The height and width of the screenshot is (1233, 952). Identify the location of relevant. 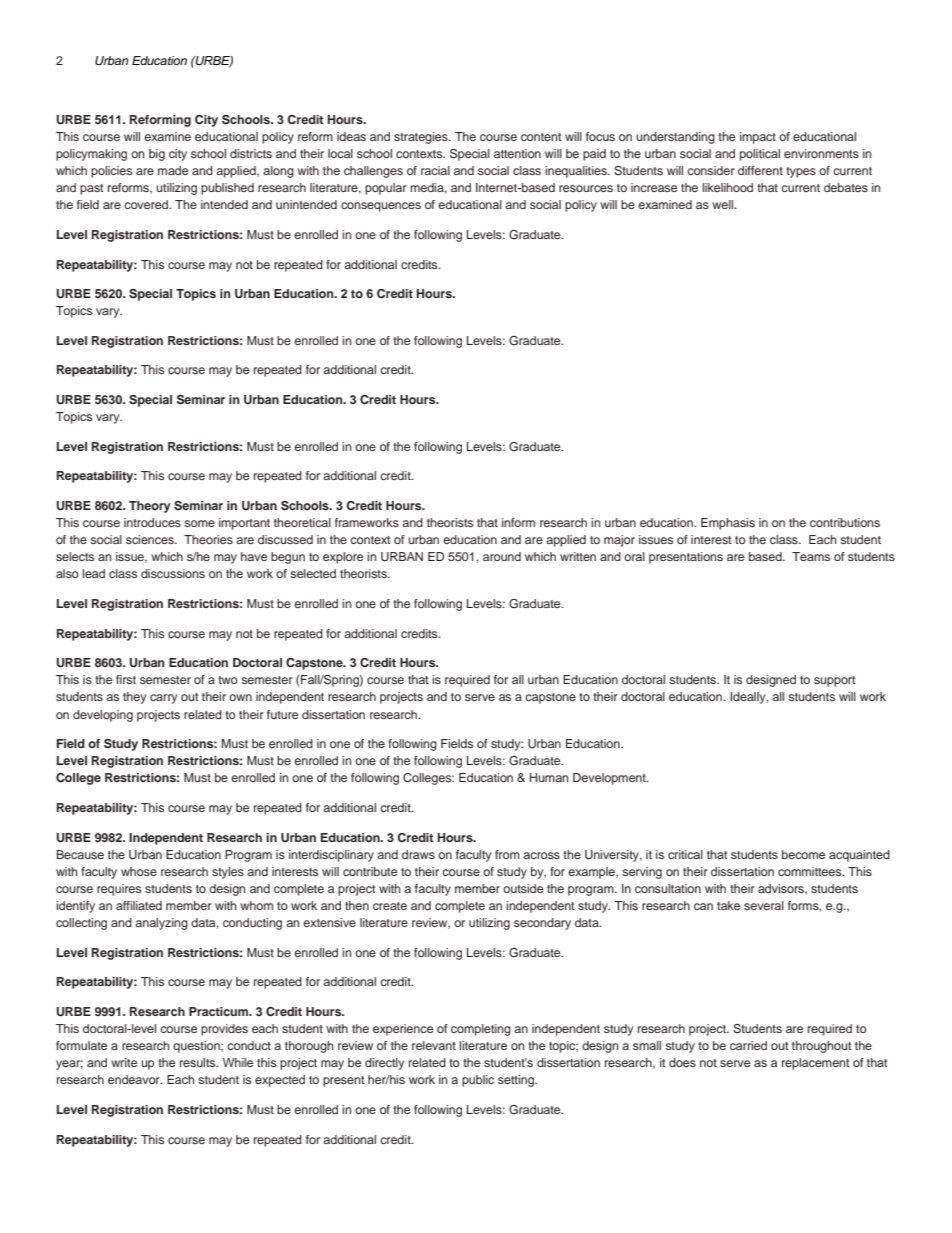
(434, 1045).
